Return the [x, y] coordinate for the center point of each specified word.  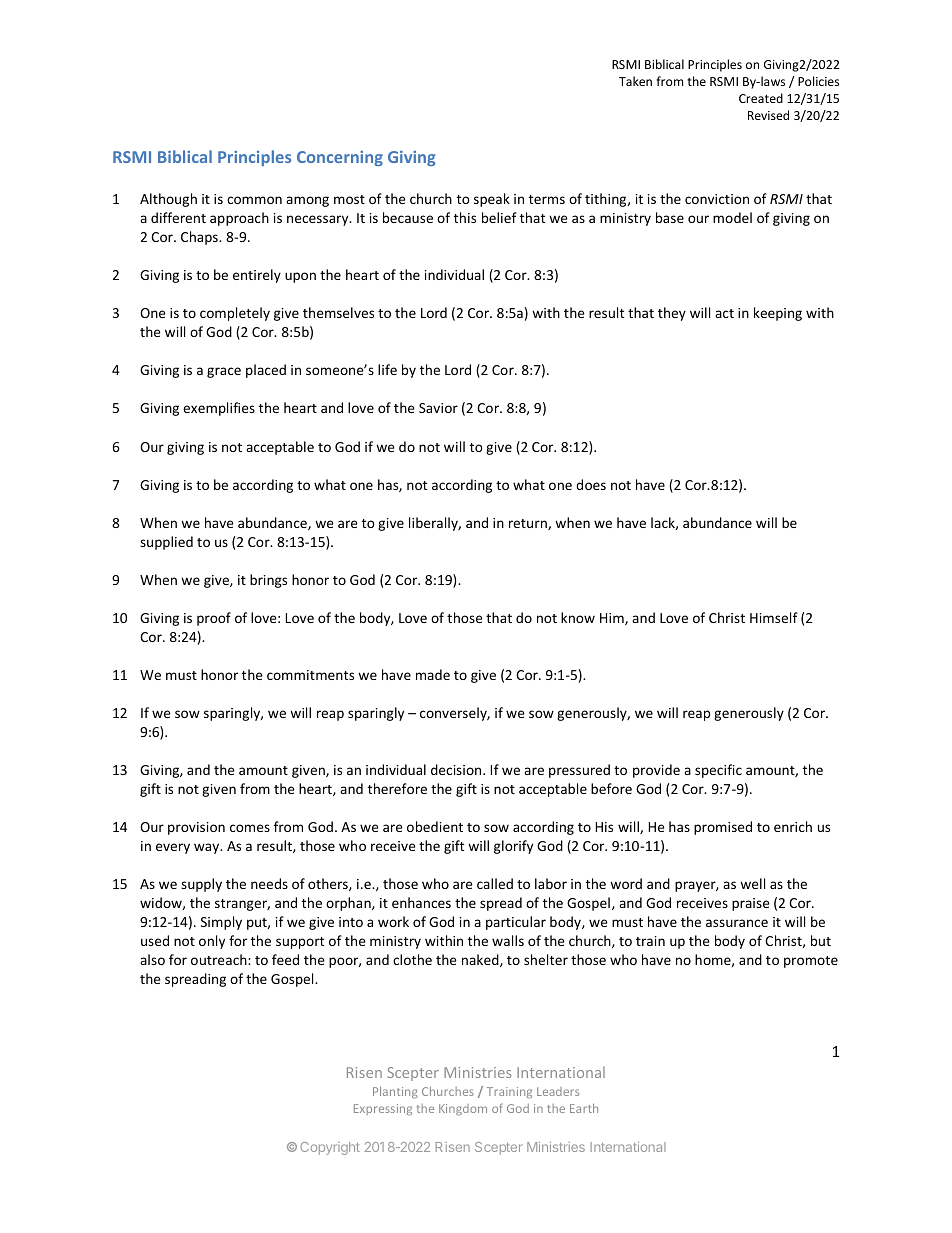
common [254, 200]
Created [761, 98]
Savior [438, 408]
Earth [584, 1108]
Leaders [558, 1091]
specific [718, 771]
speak [492, 200]
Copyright [330, 1148]
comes [250, 828]
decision [457, 769]
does [591, 484]
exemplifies [219, 409]
